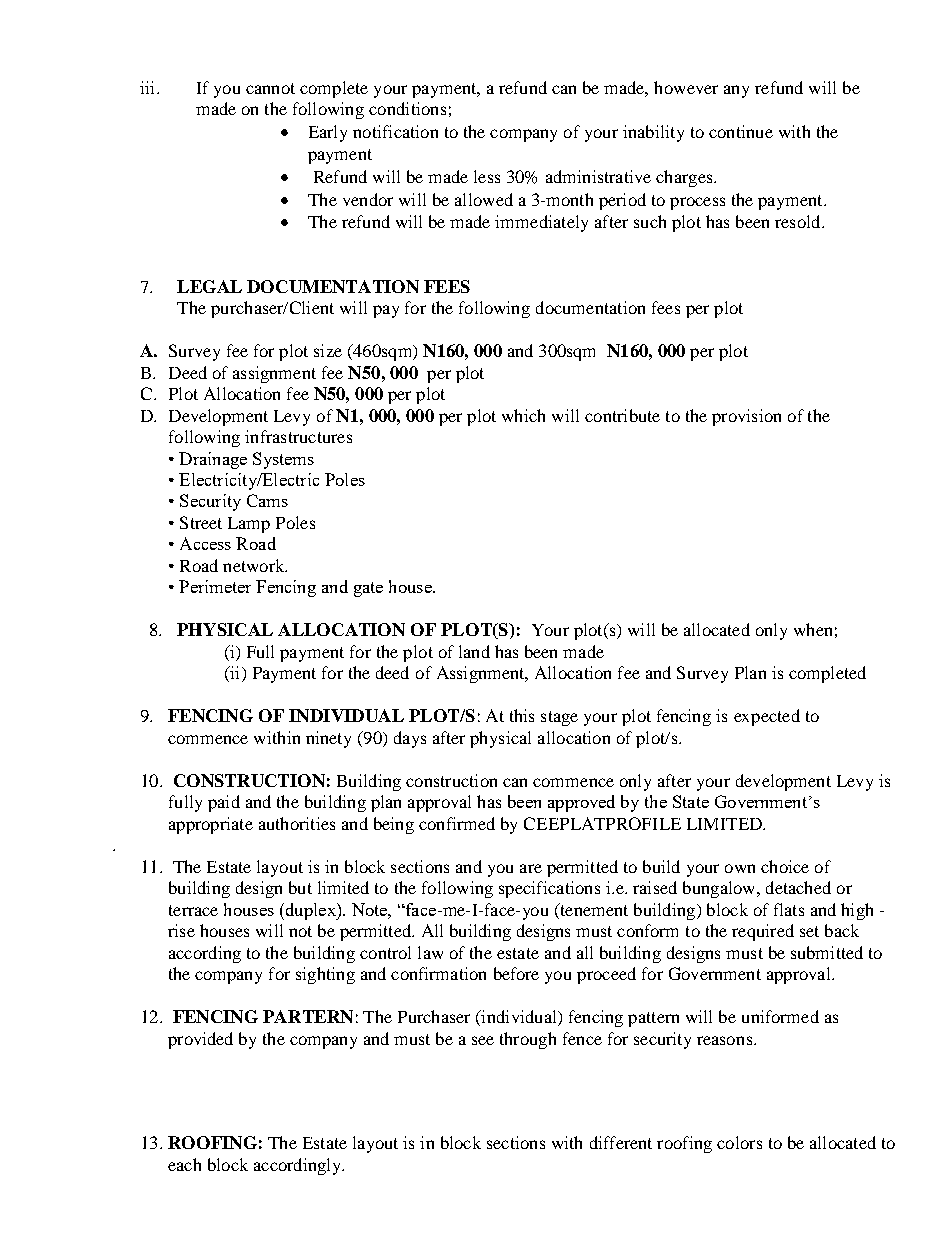 The height and width of the document is (1233, 952). I want to click on each, so click(184, 1164).
